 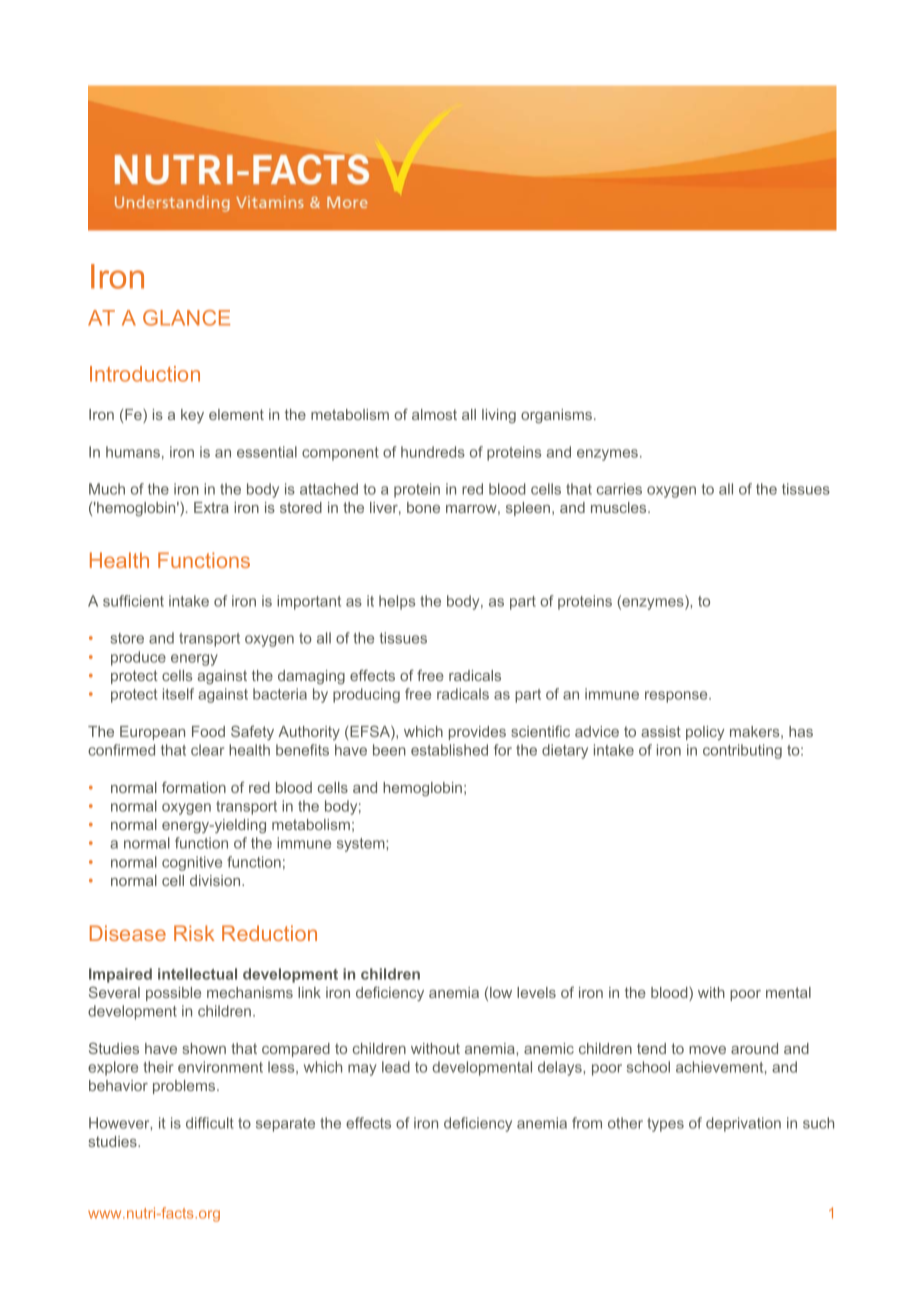 I want to click on cognitive, so click(x=192, y=863).
